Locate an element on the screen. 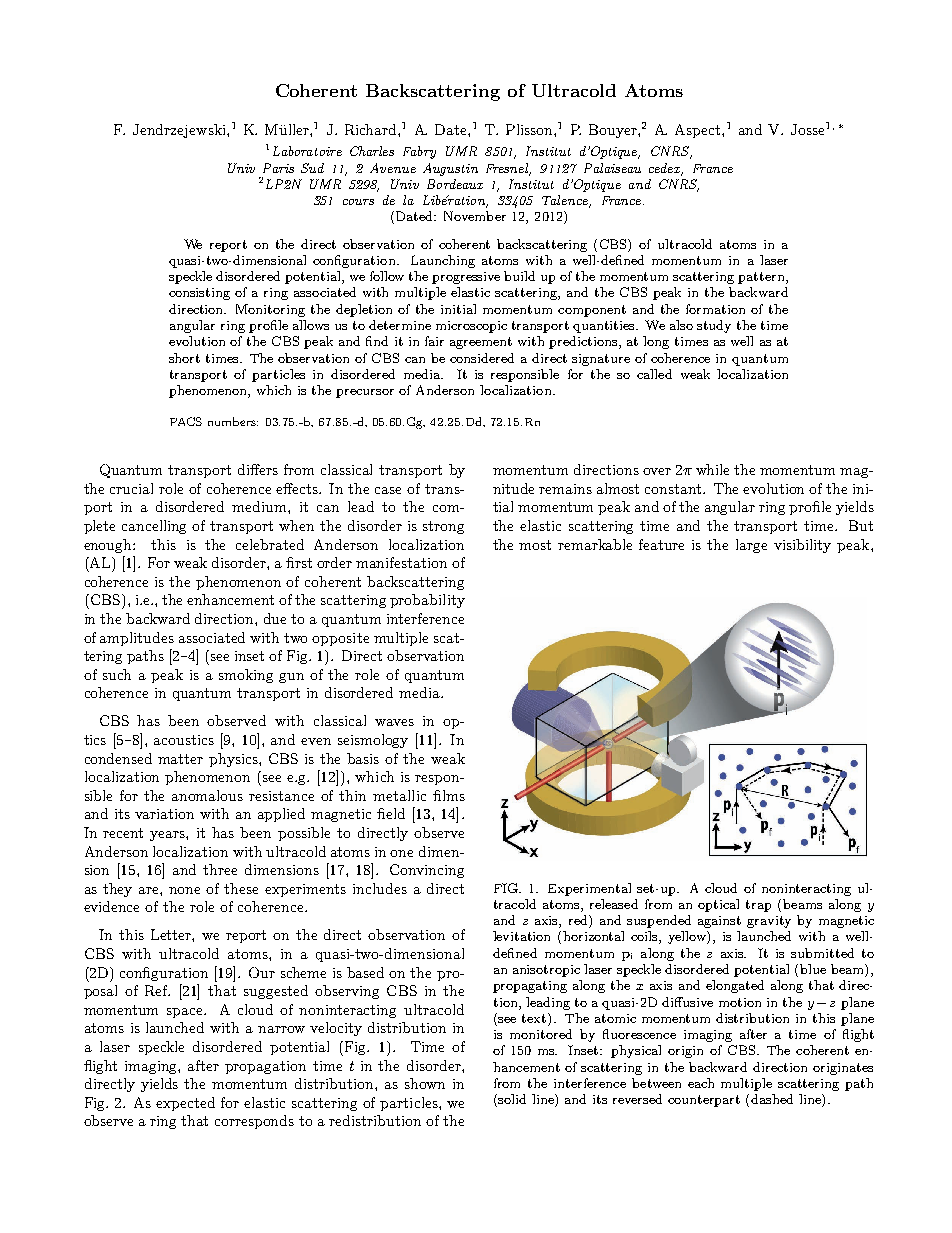 The height and width of the screenshot is (1233, 952). each is located at coordinates (701, 1083).
